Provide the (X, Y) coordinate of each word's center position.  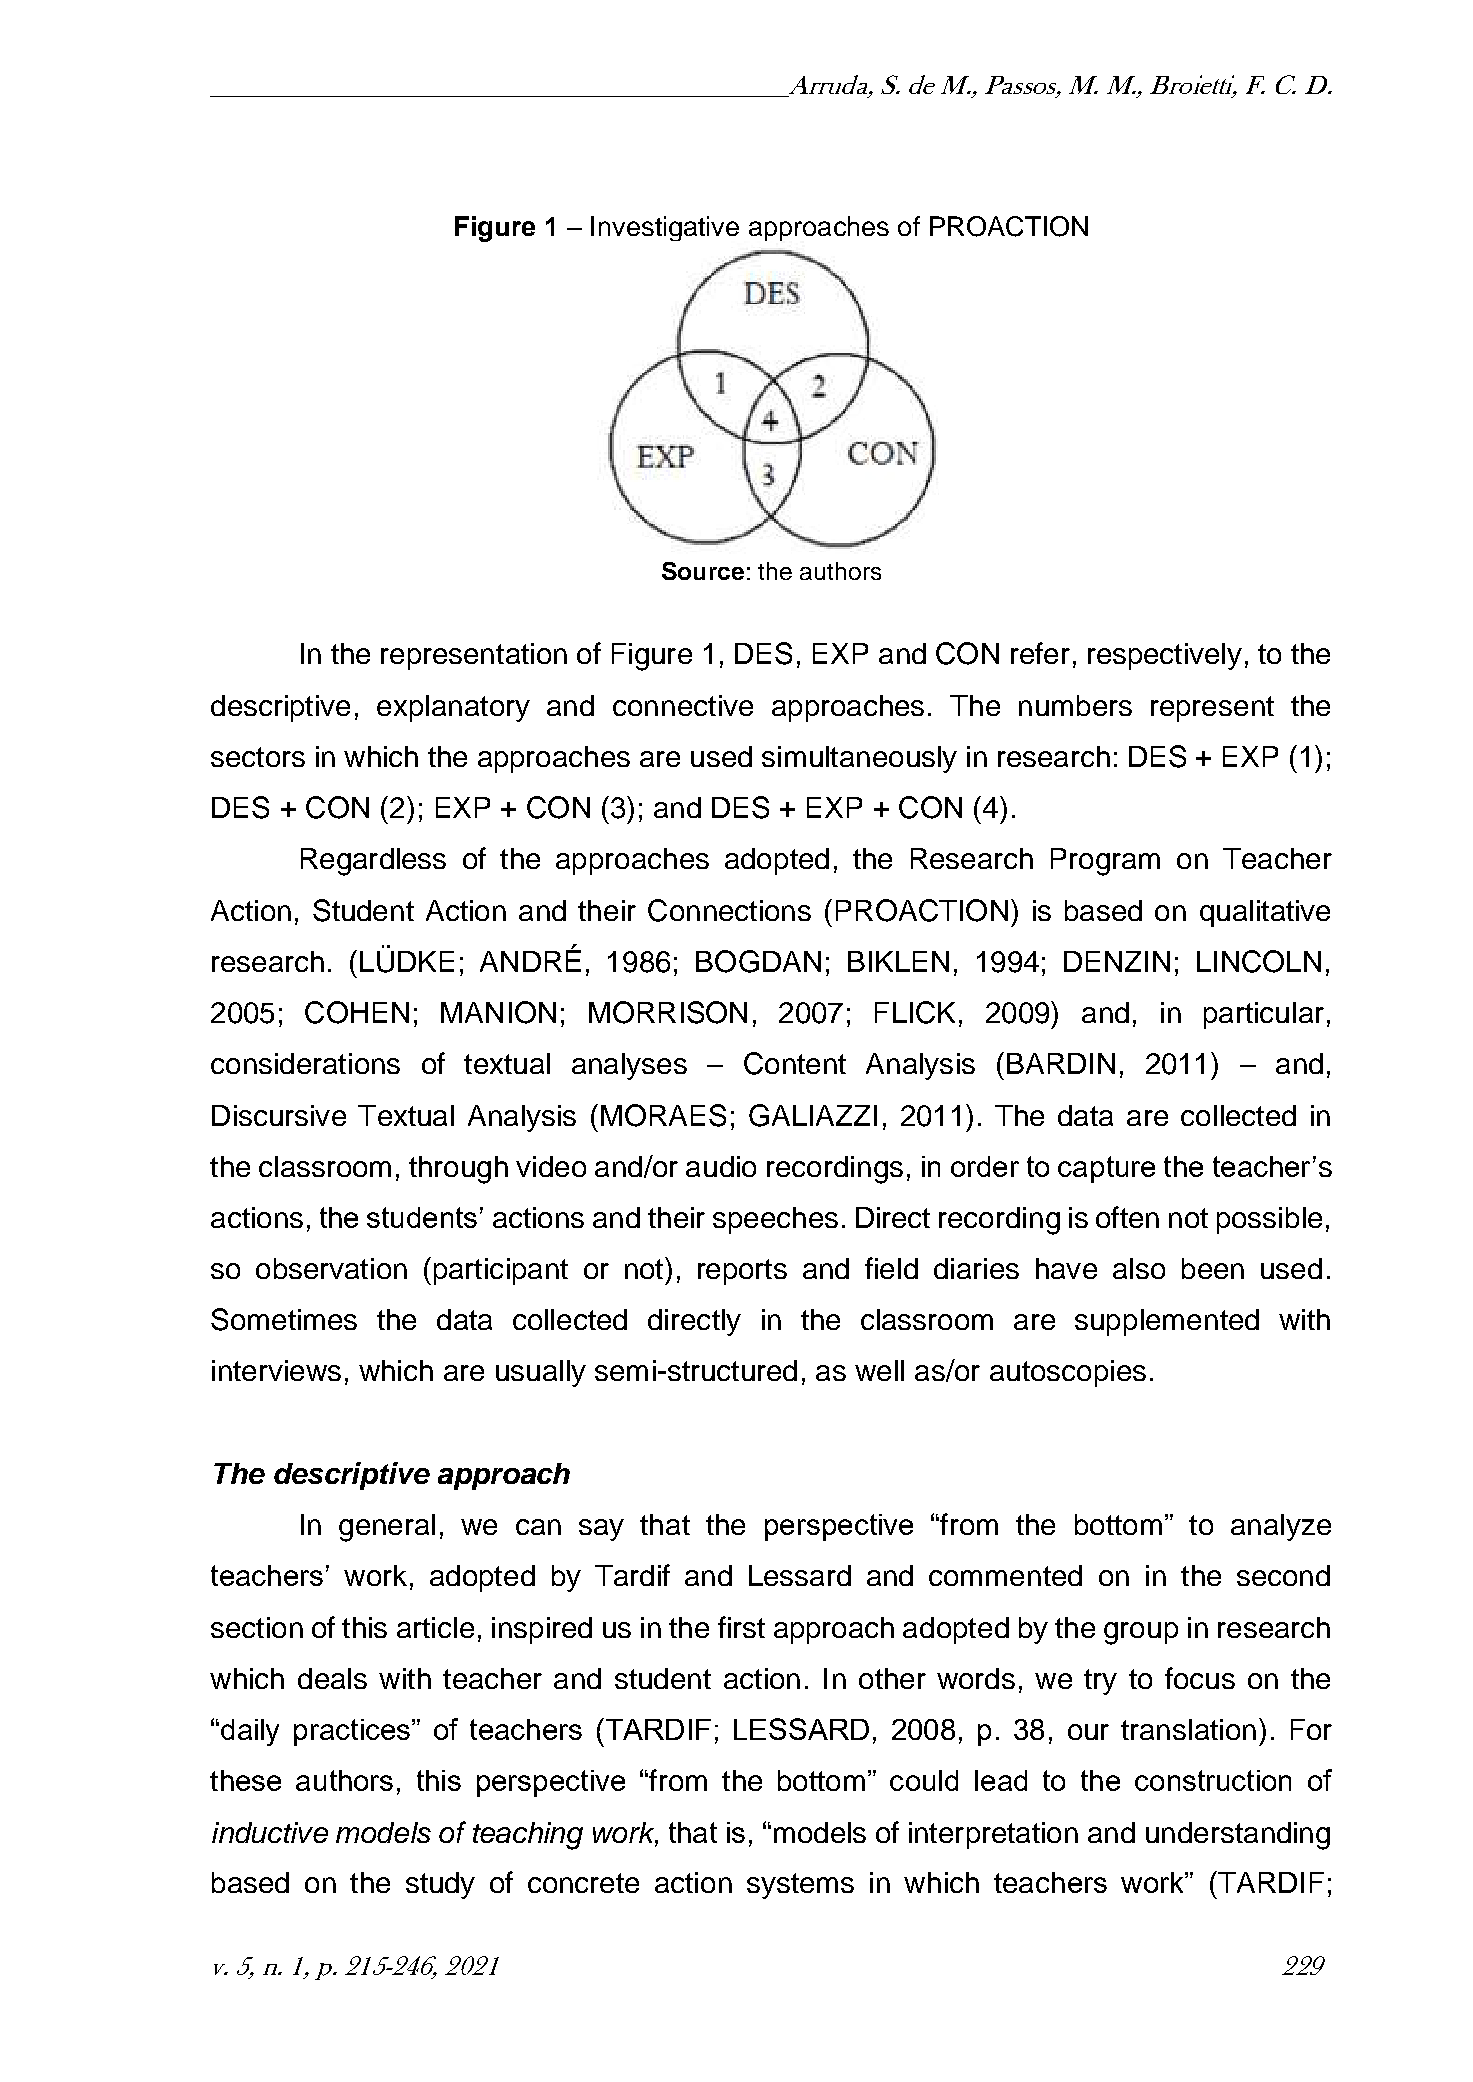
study (440, 1885)
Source (703, 571)
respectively (1165, 656)
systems (800, 1886)
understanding (1238, 1836)
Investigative (665, 228)
